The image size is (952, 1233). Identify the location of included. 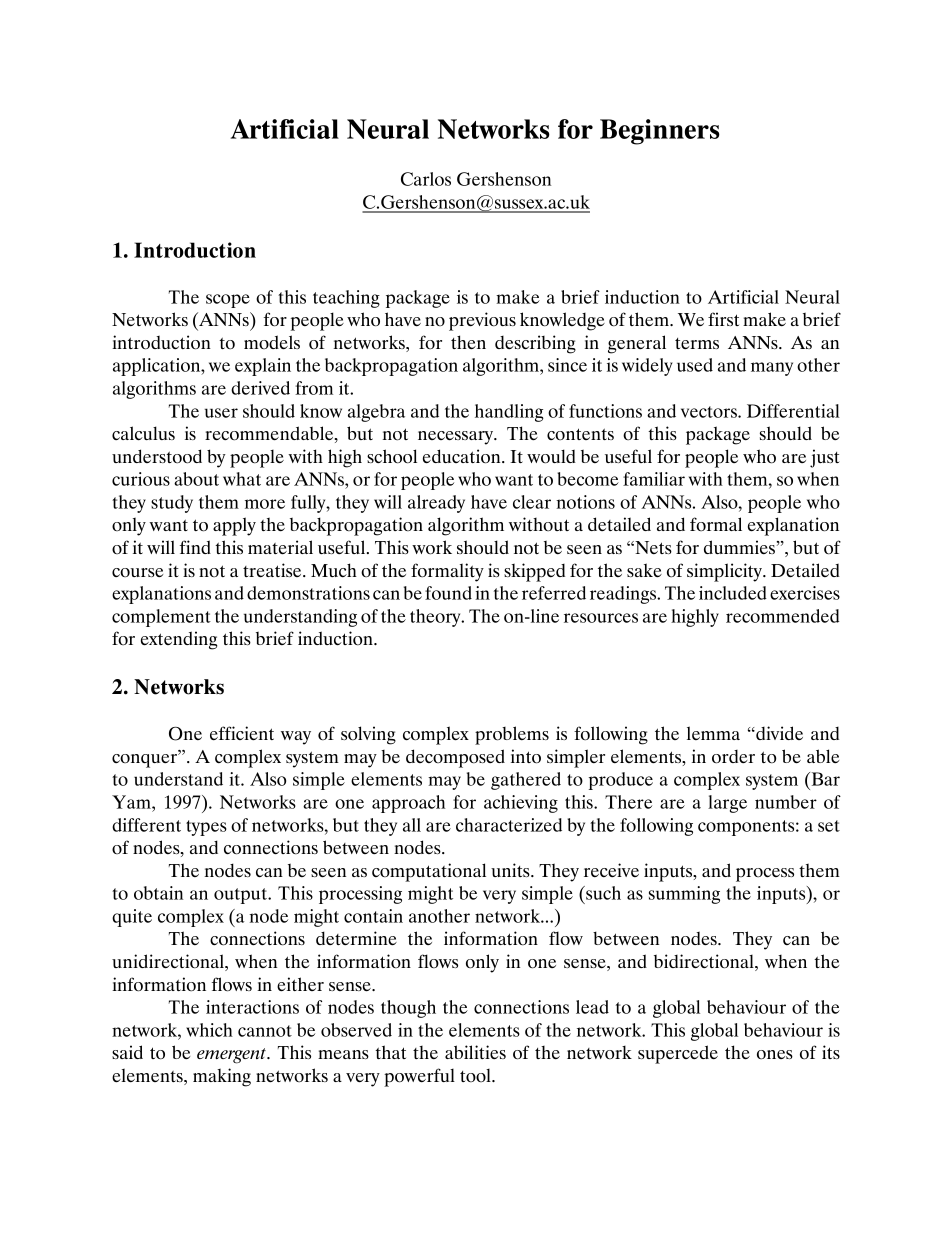
(733, 593).
